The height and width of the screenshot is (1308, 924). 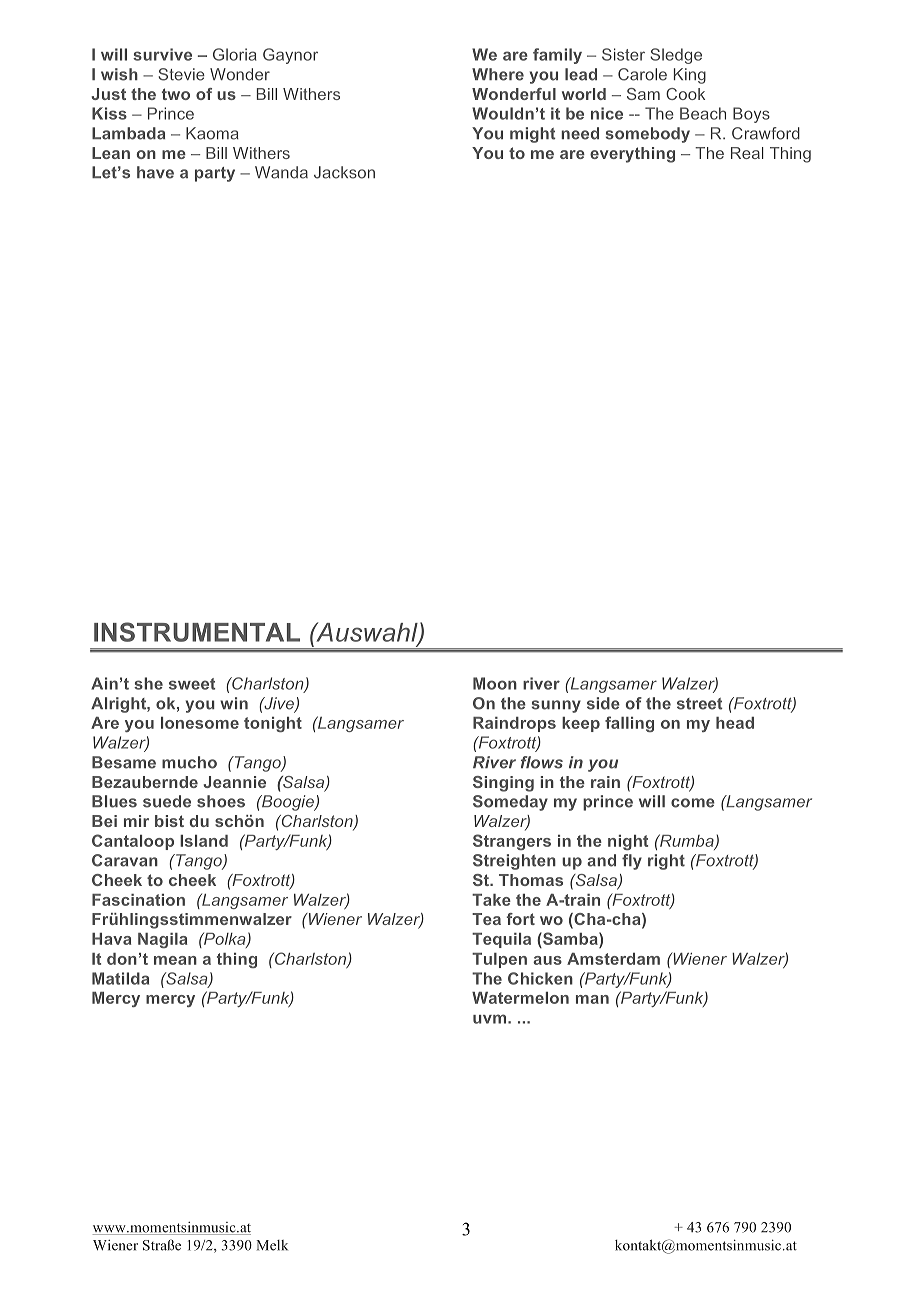 I want to click on uvm, so click(x=489, y=1019).
